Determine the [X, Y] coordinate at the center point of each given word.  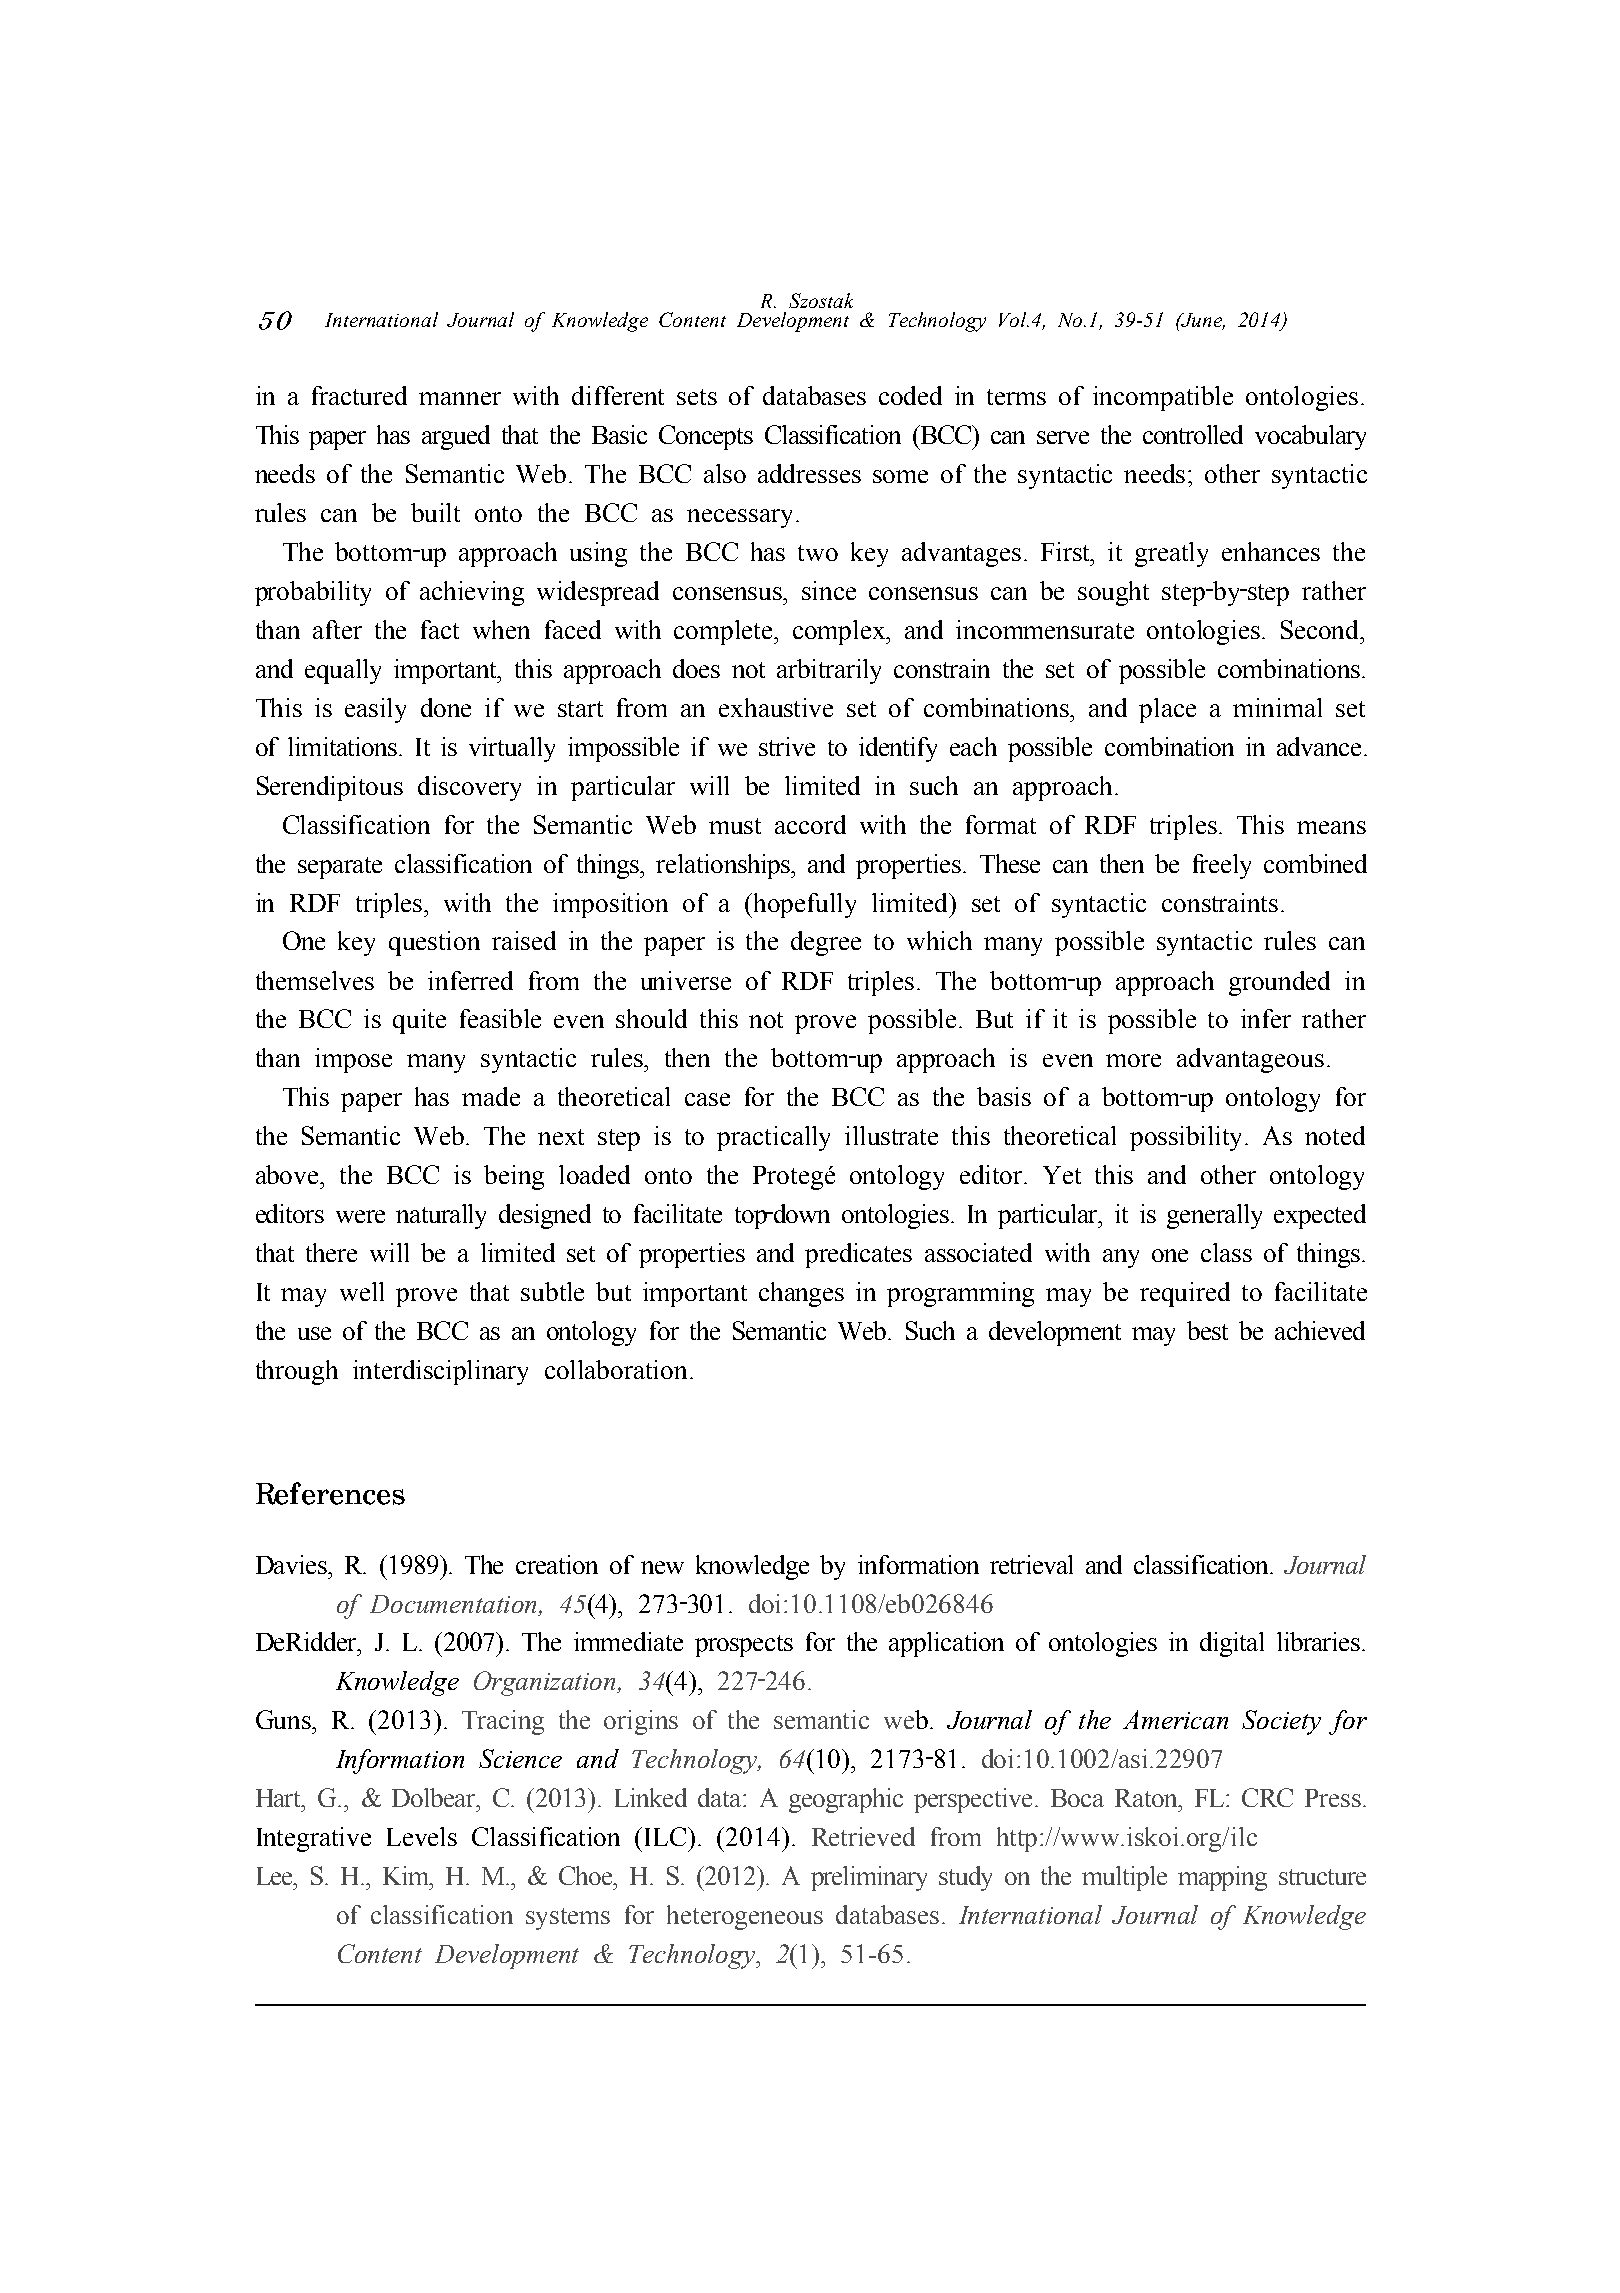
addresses [809, 473]
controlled [1193, 434]
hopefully [805, 905]
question [434, 943]
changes [801, 1294]
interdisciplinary [440, 1372]
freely [1222, 866]
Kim [407, 1875]
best [1207, 1330]
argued [456, 437]
